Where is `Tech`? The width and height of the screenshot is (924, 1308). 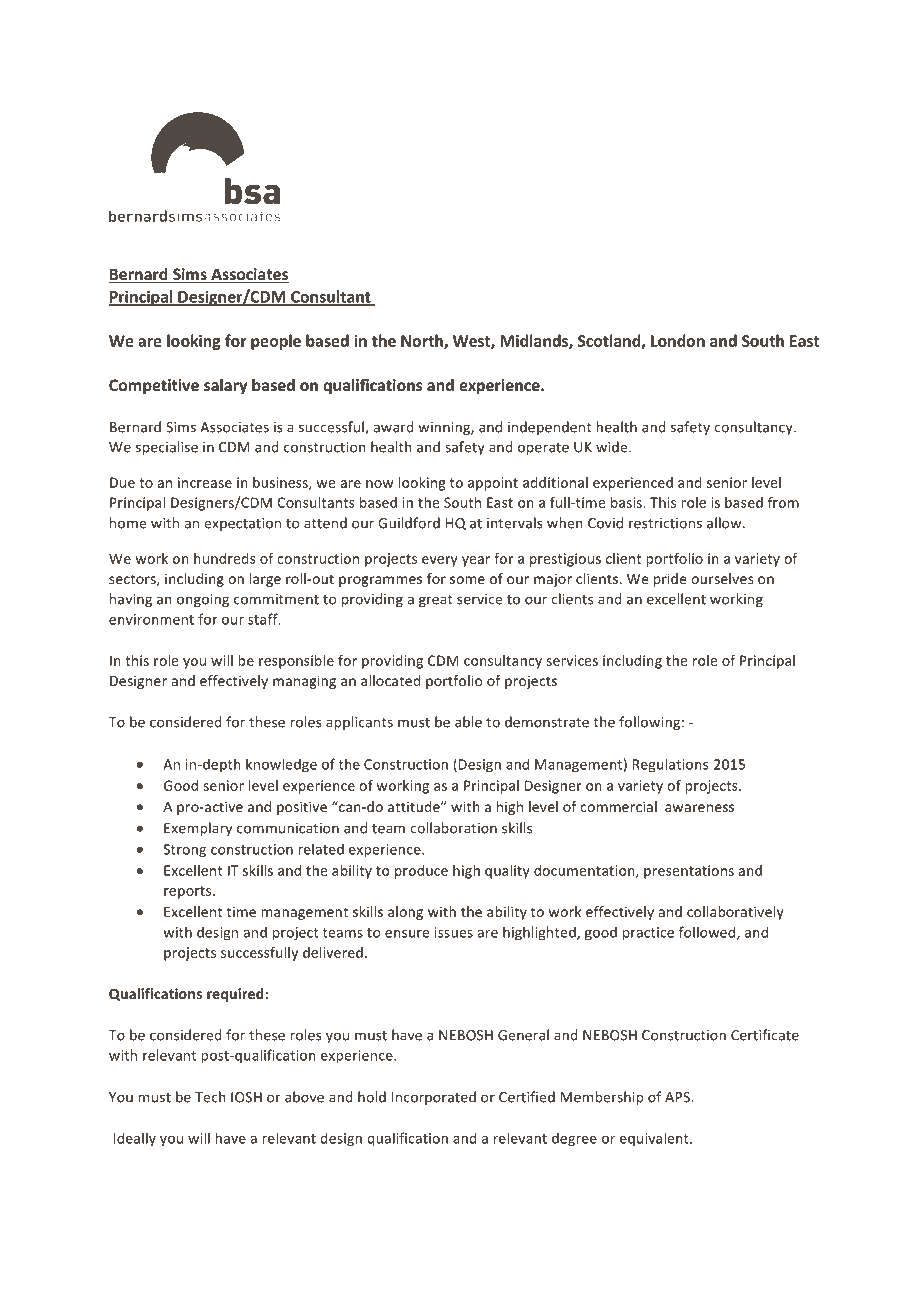 Tech is located at coordinates (210, 1097).
